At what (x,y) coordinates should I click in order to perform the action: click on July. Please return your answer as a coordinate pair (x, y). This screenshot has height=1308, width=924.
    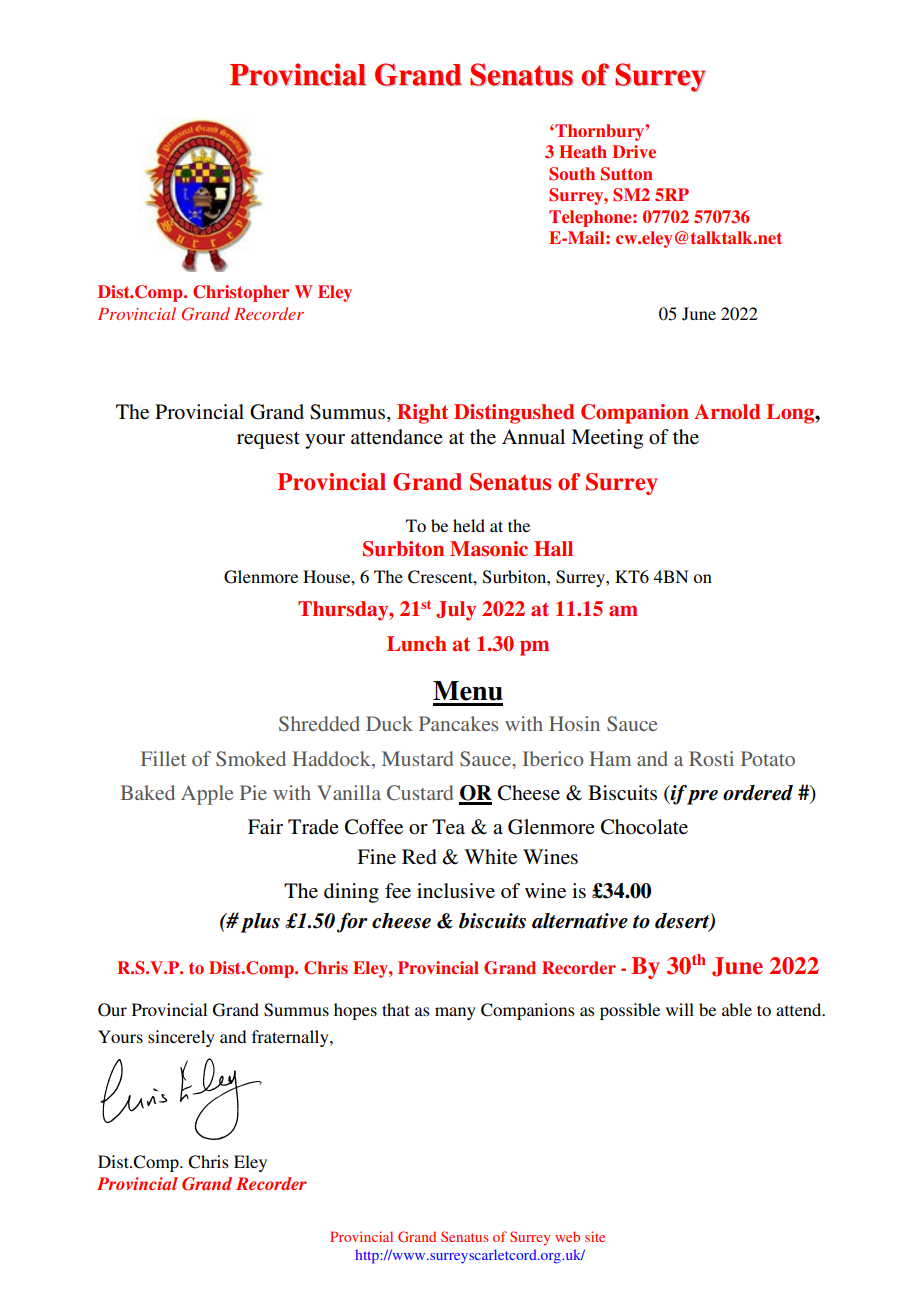
    Looking at the image, I should click on (456, 611).
